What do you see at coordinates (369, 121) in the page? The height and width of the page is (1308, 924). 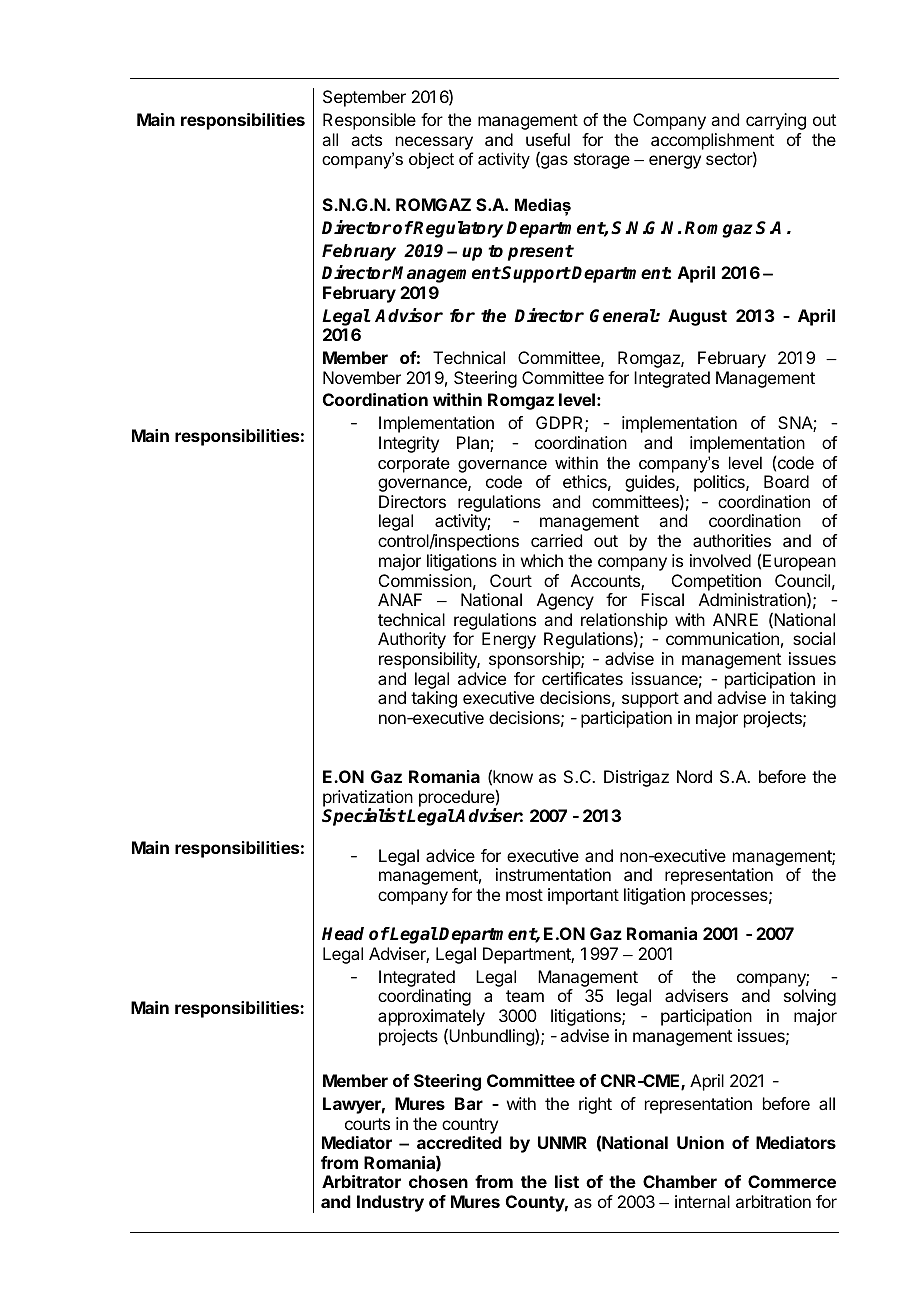 I see `Responsible` at bounding box center [369, 121].
